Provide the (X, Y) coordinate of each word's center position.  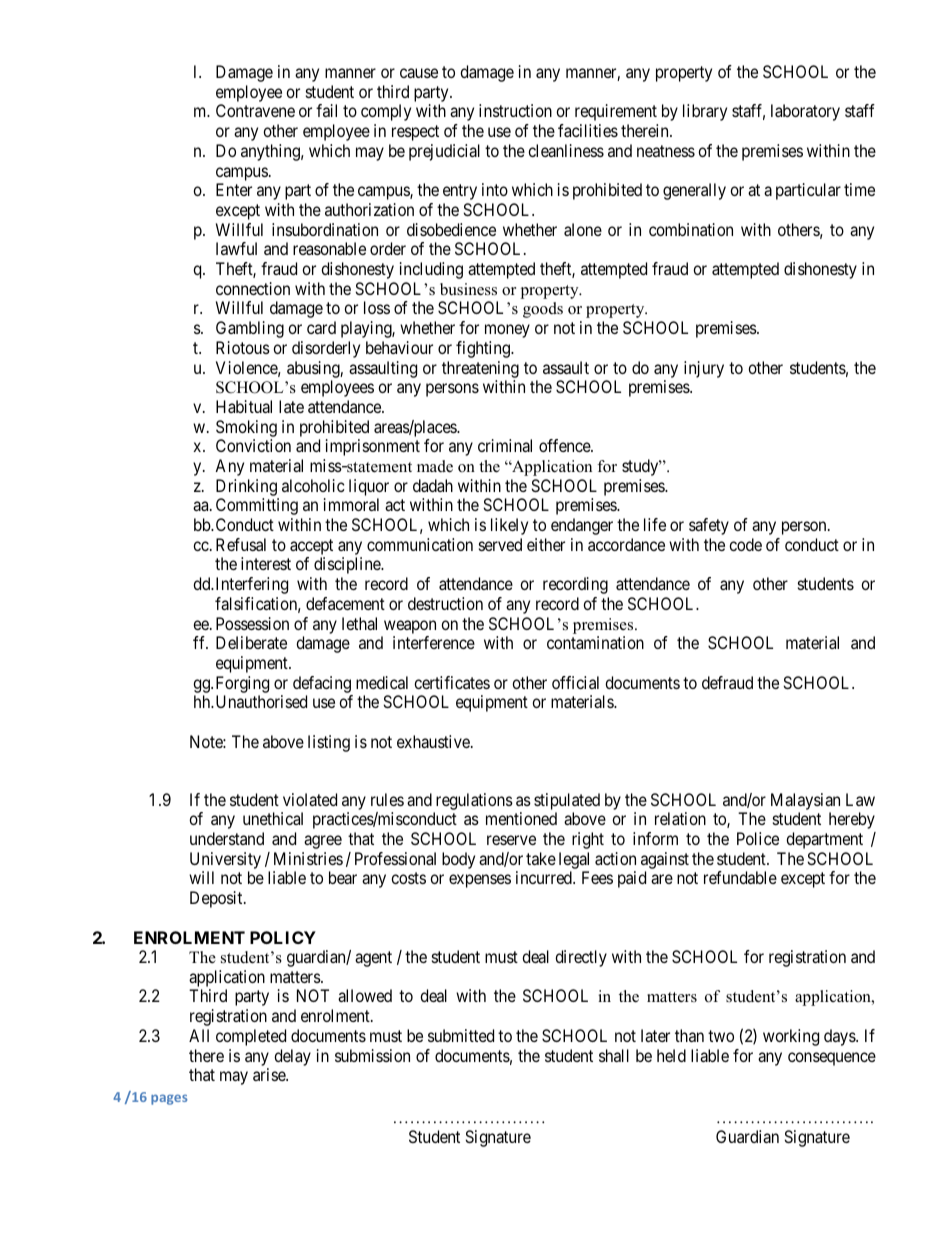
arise (270, 1074)
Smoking (246, 428)
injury (704, 369)
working (791, 1037)
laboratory (805, 112)
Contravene (255, 110)
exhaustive (434, 741)
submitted (461, 1035)
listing (329, 743)
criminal (505, 445)
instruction (515, 110)
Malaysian (805, 801)
